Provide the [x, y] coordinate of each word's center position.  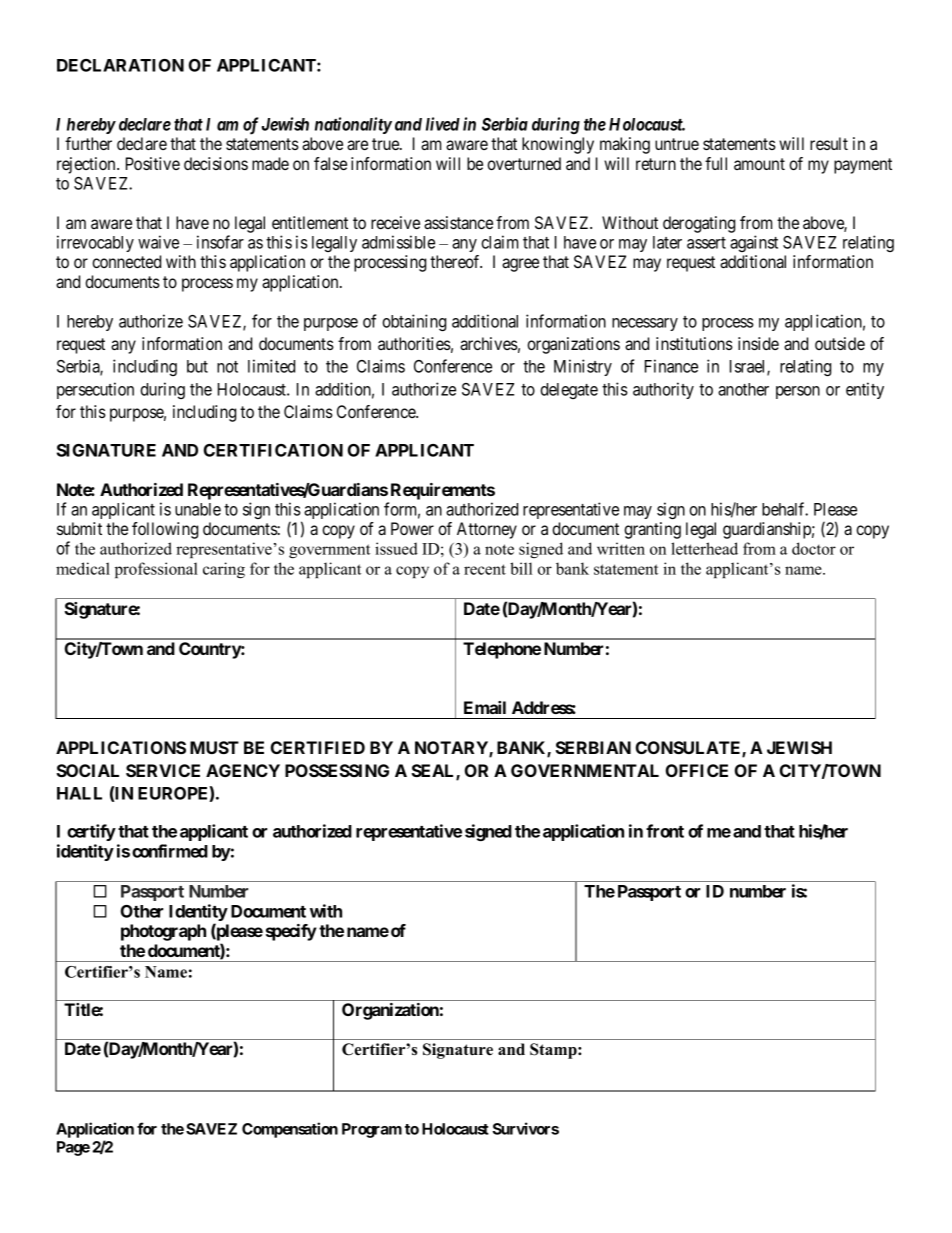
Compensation [290, 1130]
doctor [814, 548]
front [665, 831]
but [197, 366]
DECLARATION [120, 65]
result [829, 143]
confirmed [170, 851]
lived [443, 124]
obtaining [414, 322]
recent [485, 569]
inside [758, 343]
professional [156, 570]
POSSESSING [337, 770]
